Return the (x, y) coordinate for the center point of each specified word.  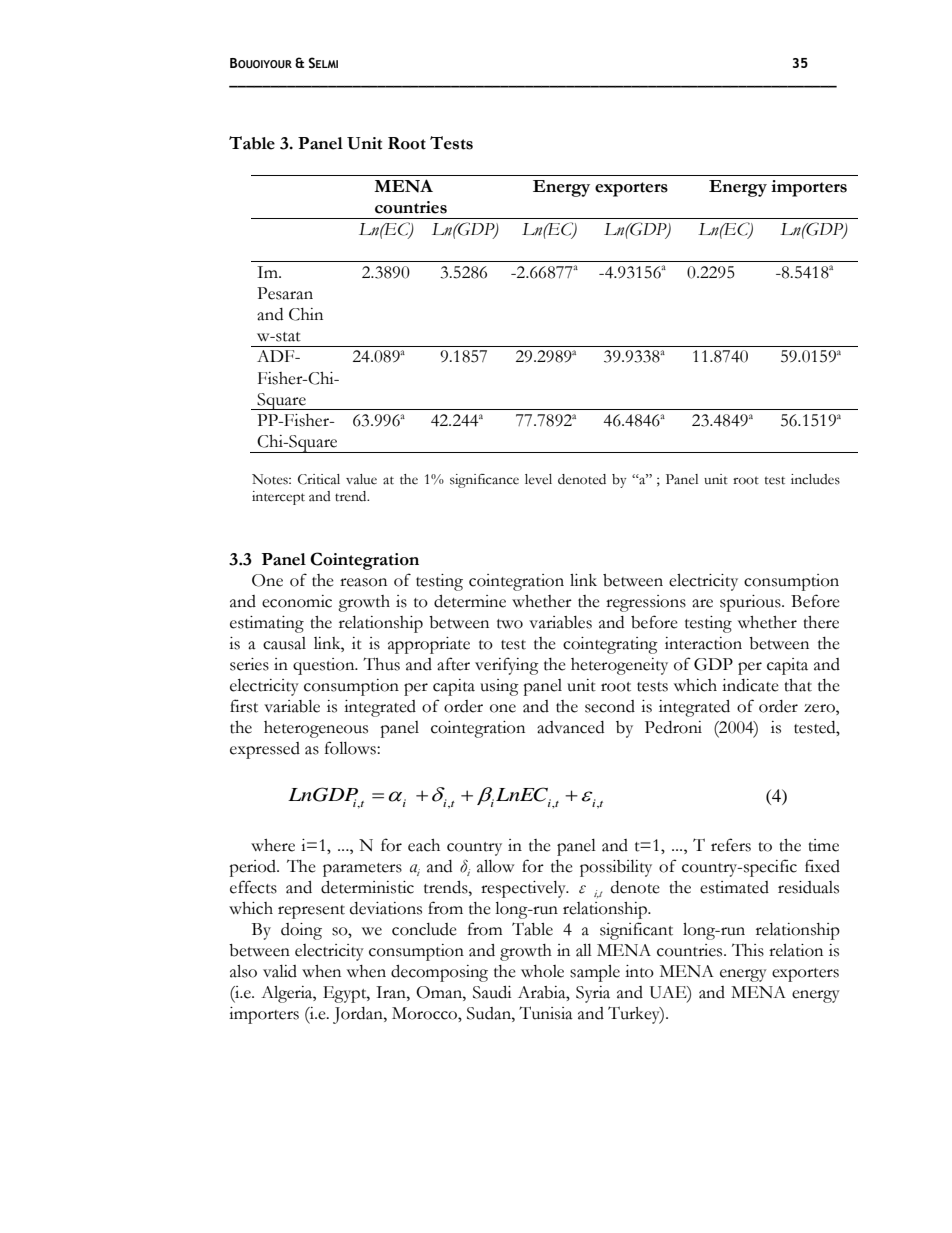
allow (495, 866)
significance (484, 481)
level (538, 479)
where (273, 845)
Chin (306, 314)
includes (815, 479)
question (325, 666)
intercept (278, 498)
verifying (507, 666)
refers (731, 845)
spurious (751, 603)
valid (280, 971)
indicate (750, 685)
